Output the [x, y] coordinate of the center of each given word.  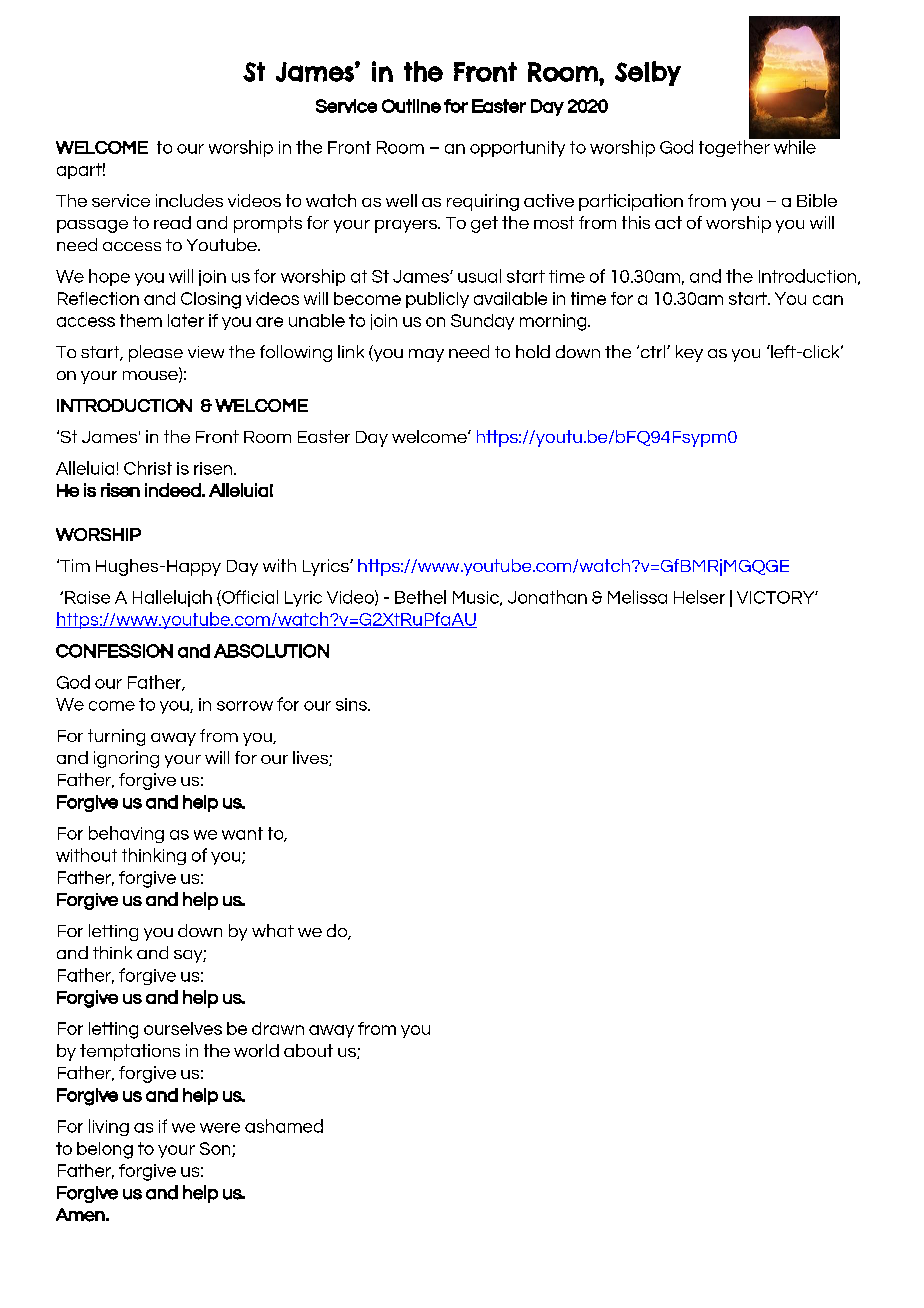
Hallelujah [172, 598]
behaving [126, 834]
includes [189, 200]
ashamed [284, 1126]
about [308, 1050]
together [735, 147]
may [426, 355]
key [689, 353]
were [220, 1128]
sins [352, 704]
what [273, 930]
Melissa [637, 597]
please [156, 353]
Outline [411, 106]
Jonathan [547, 597]
